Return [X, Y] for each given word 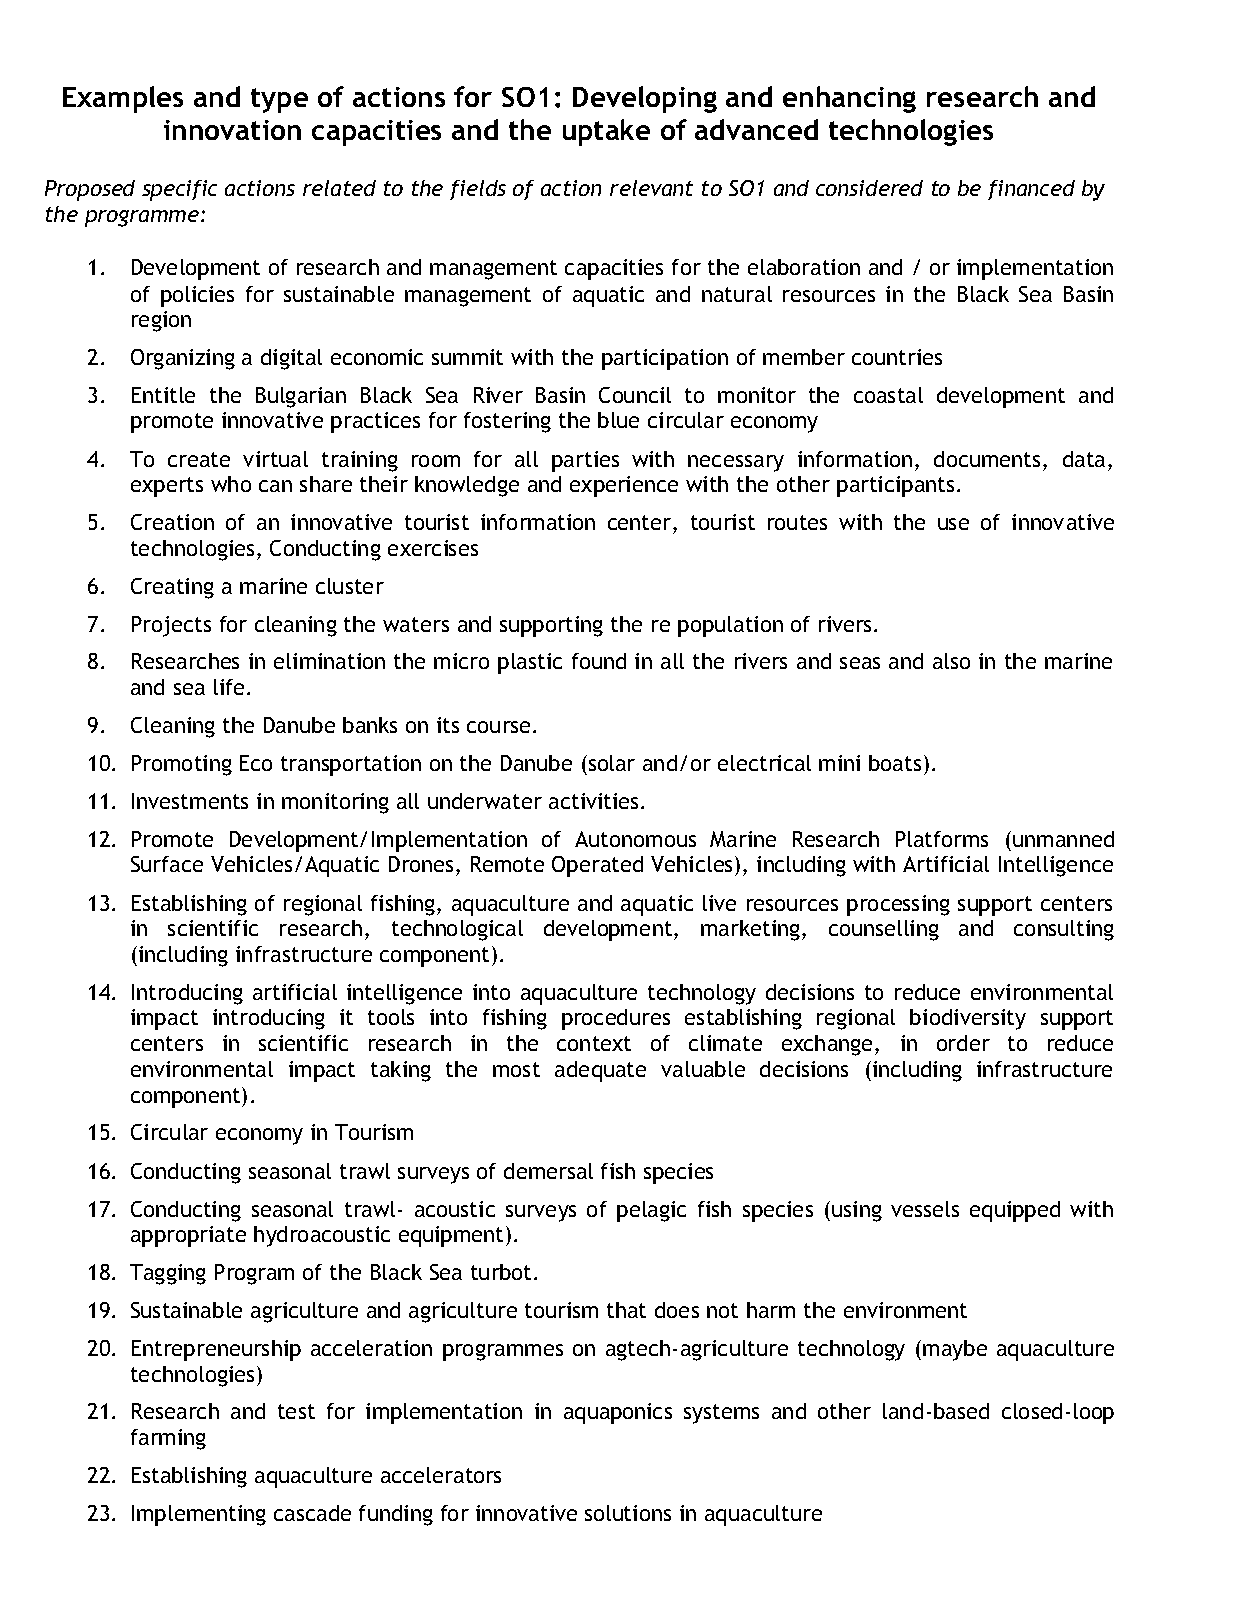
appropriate [188, 1236]
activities [593, 801]
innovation [232, 130]
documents [987, 459]
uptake [606, 132]
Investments [190, 801]
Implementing [199, 1515]
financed [1031, 190]
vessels [925, 1209]
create [199, 459]
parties [585, 461]
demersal [548, 1171]
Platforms [942, 839]
